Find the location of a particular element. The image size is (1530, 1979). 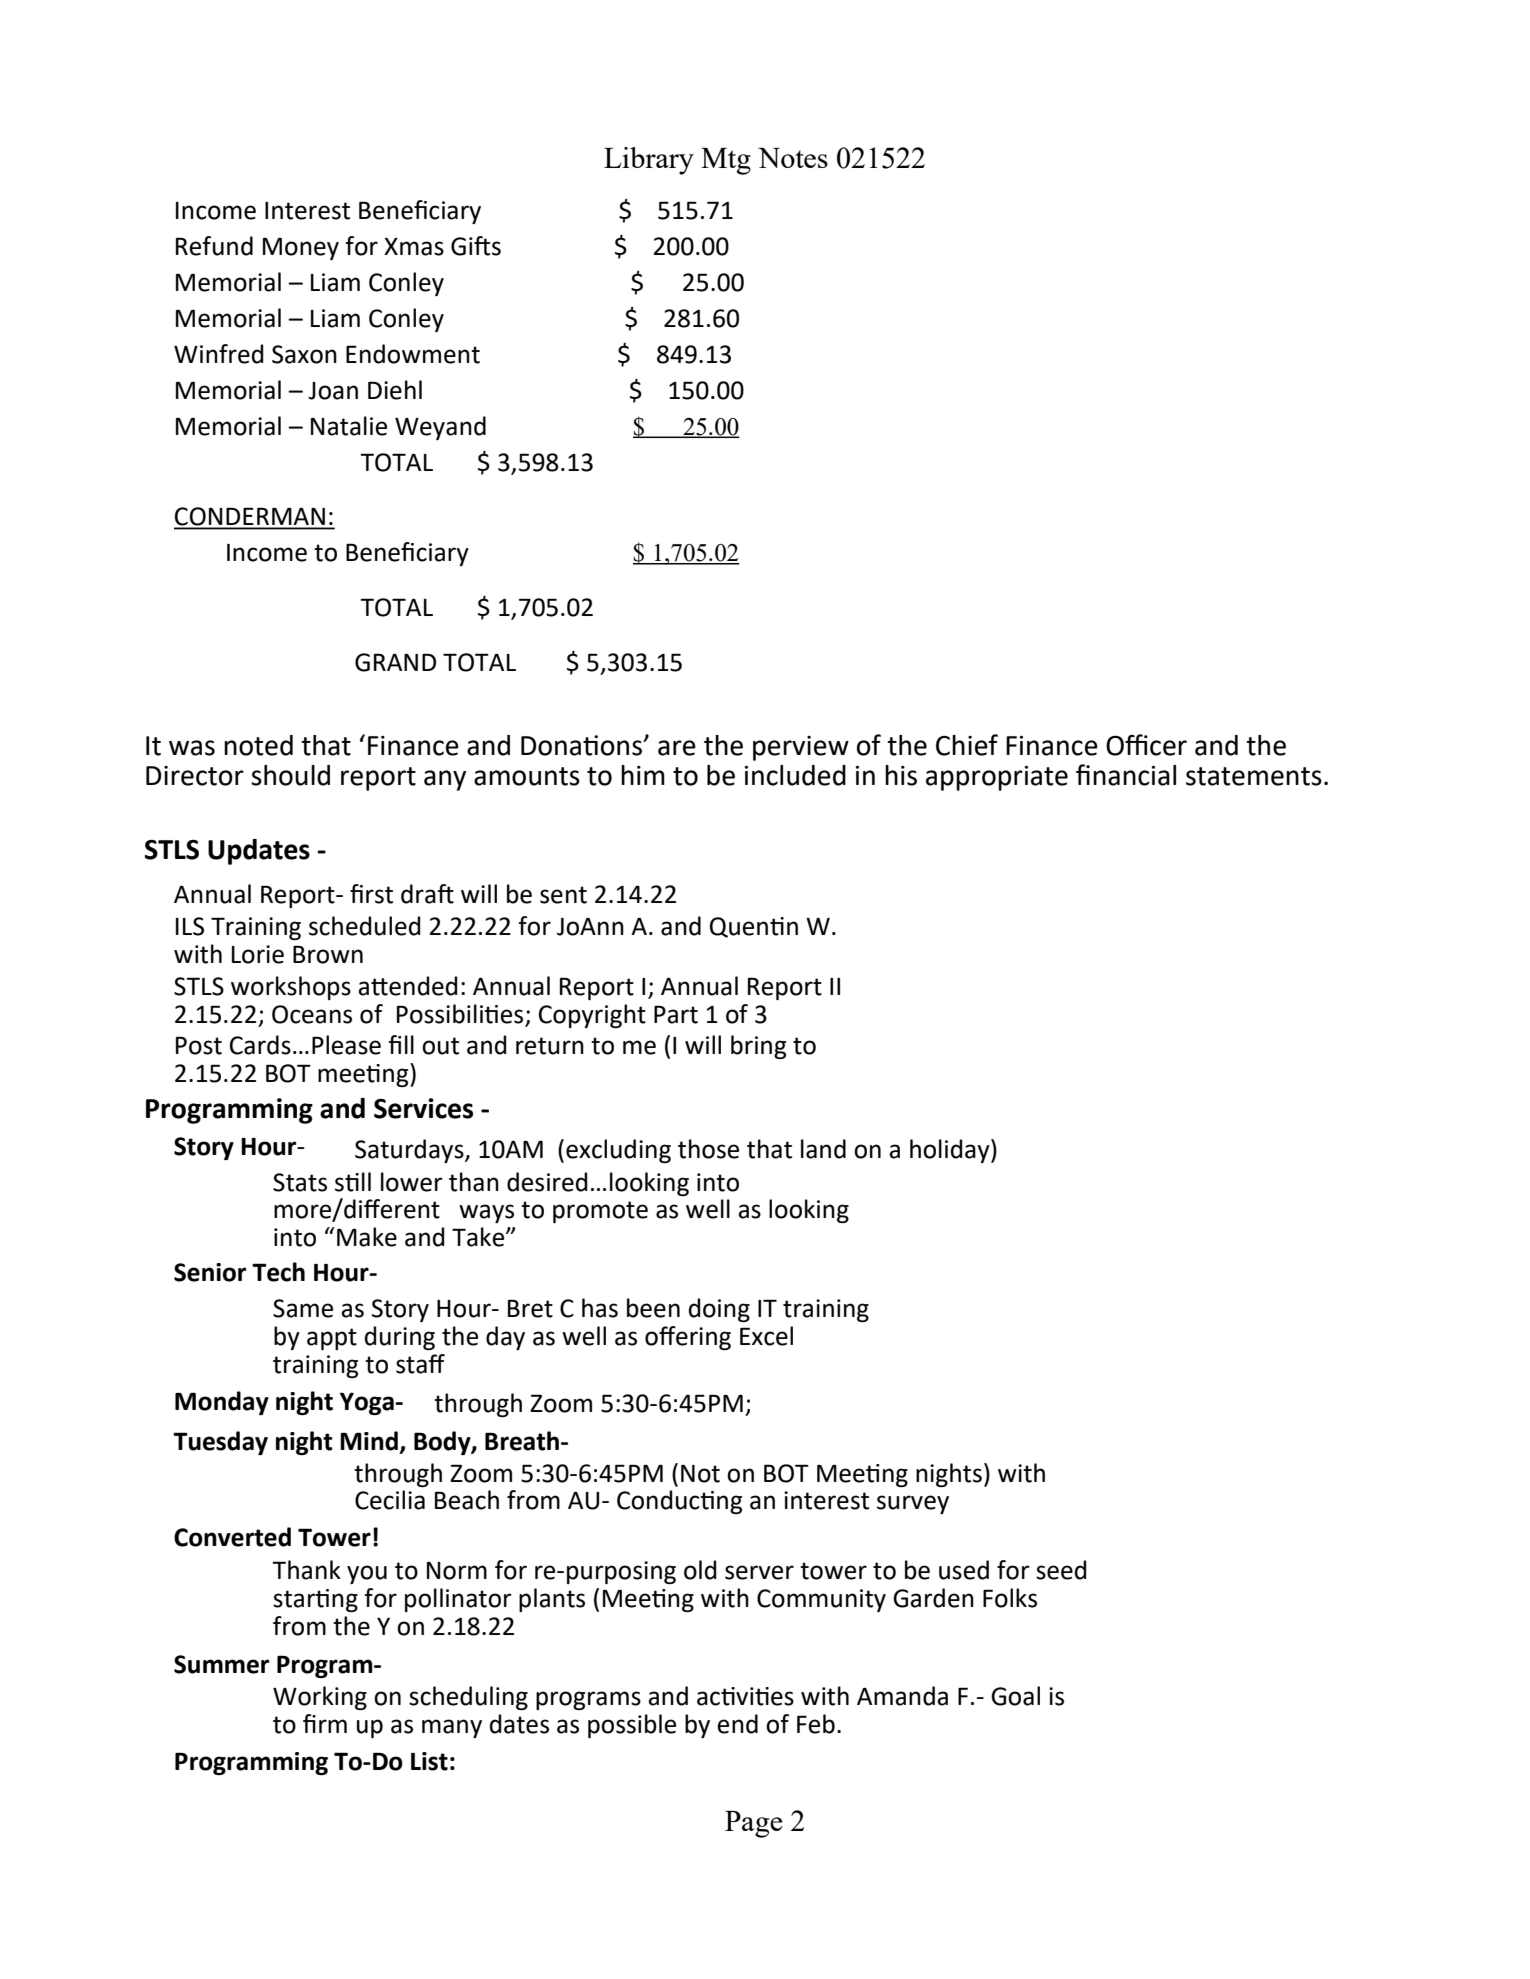

Notes is located at coordinates (793, 158).
